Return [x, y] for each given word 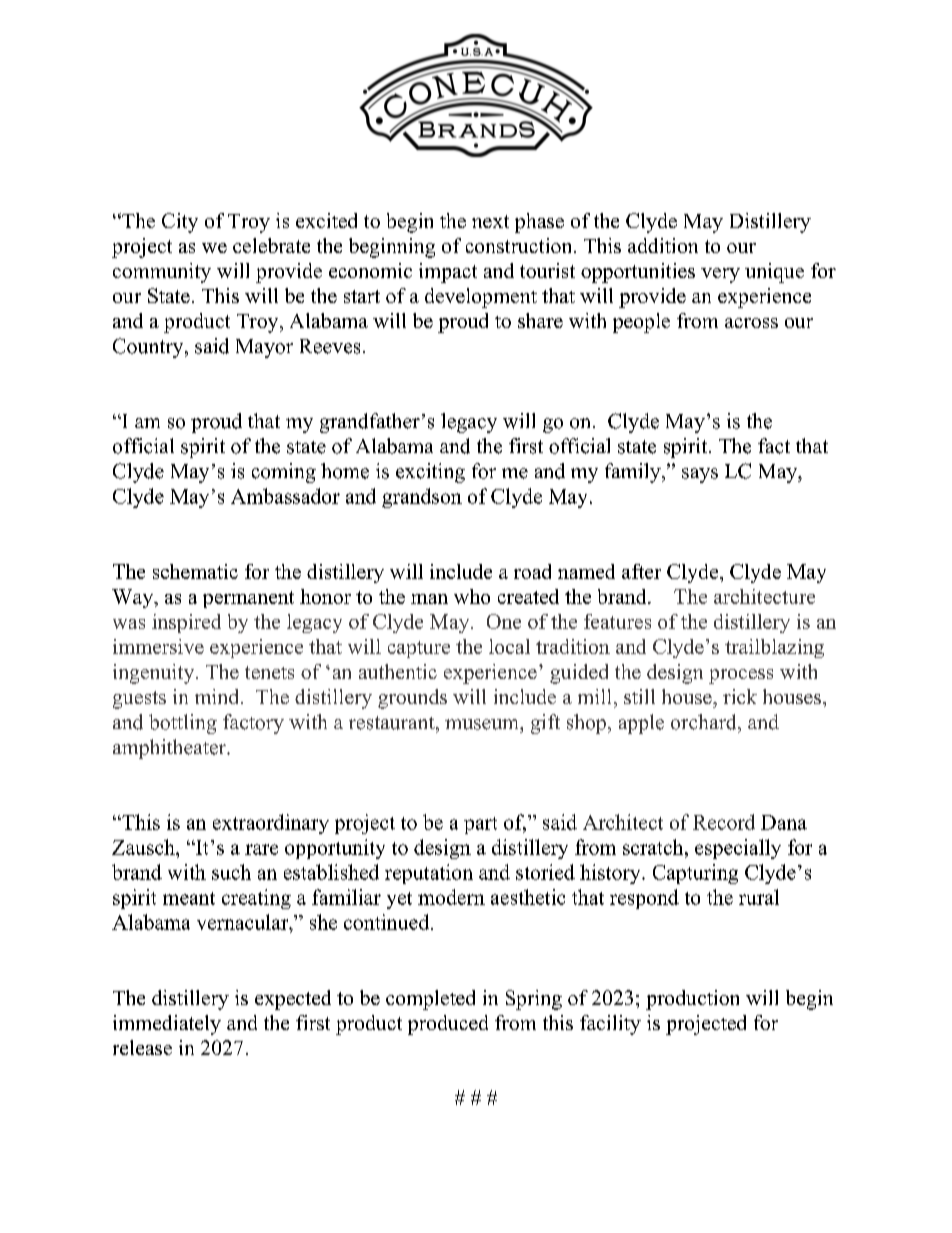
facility [610, 1025]
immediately [167, 1025]
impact [448, 273]
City [180, 223]
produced [448, 1025]
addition [663, 245]
